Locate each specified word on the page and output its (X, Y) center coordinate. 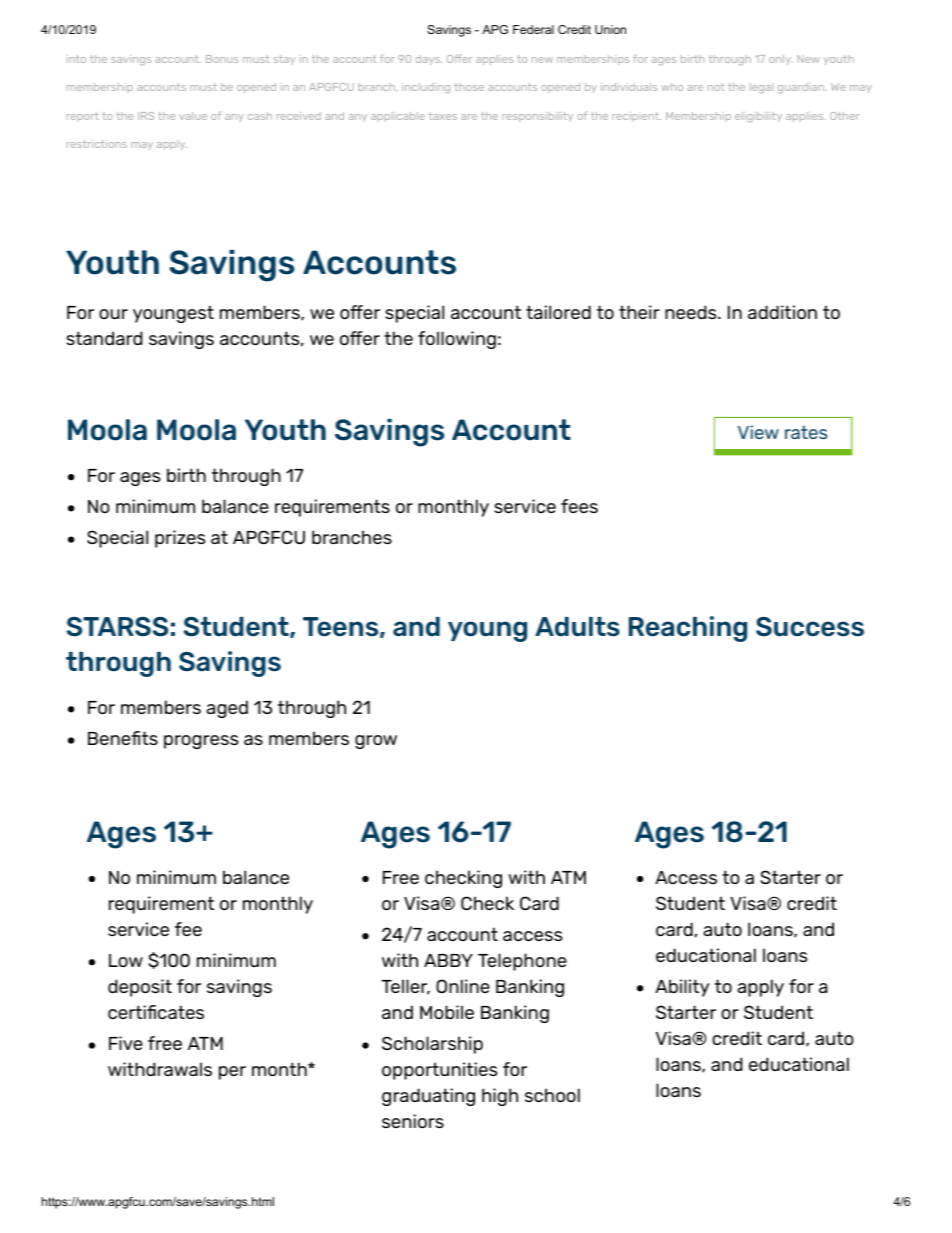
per (232, 1073)
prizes (180, 539)
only (781, 60)
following (457, 340)
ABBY (448, 960)
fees (579, 506)
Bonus (222, 59)
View (758, 432)
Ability (682, 988)
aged (227, 709)
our (113, 314)
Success (810, 627)
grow (376, 742)
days (429, 60)
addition (782, 312)
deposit (140, 988)
